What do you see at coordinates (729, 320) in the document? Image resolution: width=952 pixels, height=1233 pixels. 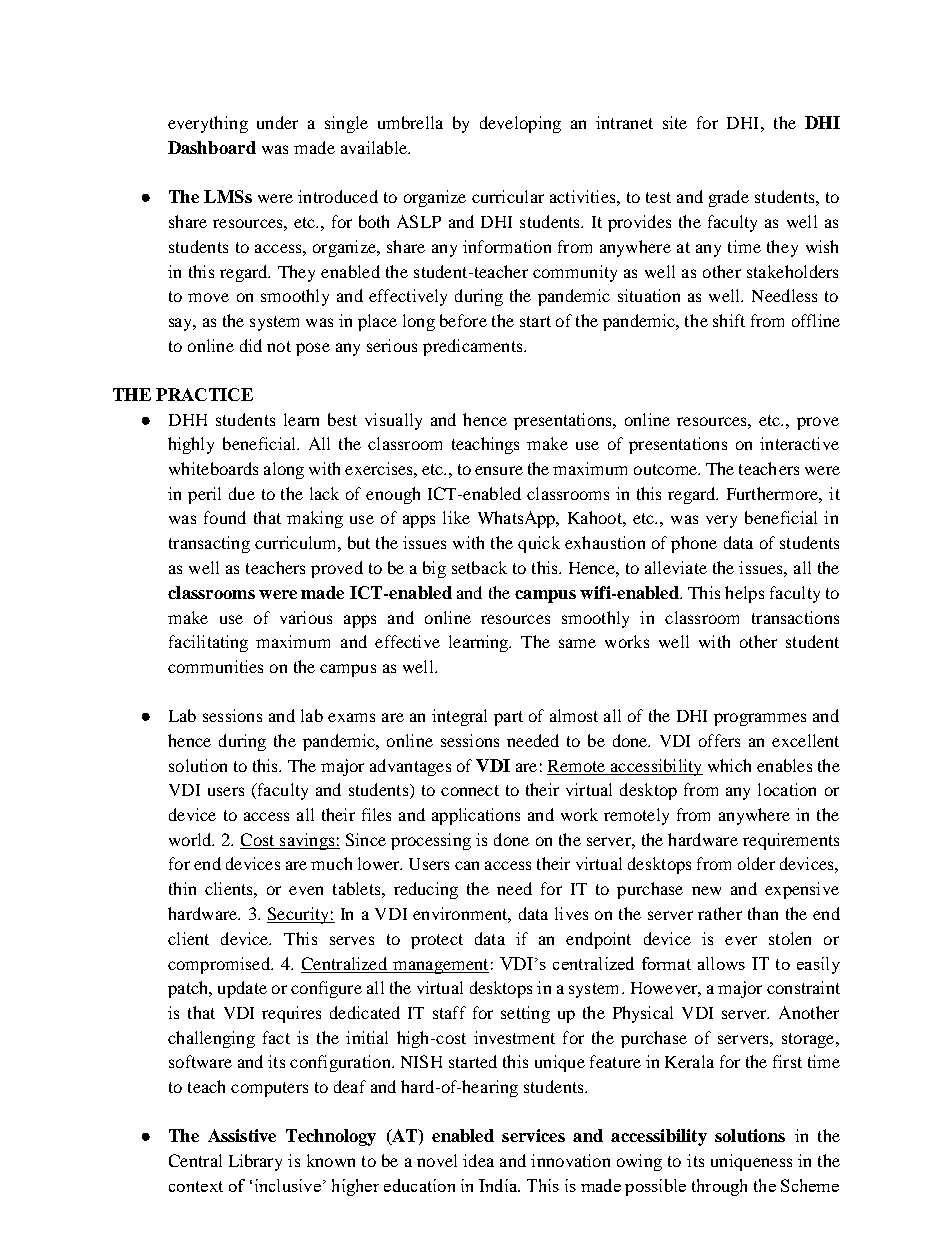 I see `shift` at bounding box center [729, 320].
